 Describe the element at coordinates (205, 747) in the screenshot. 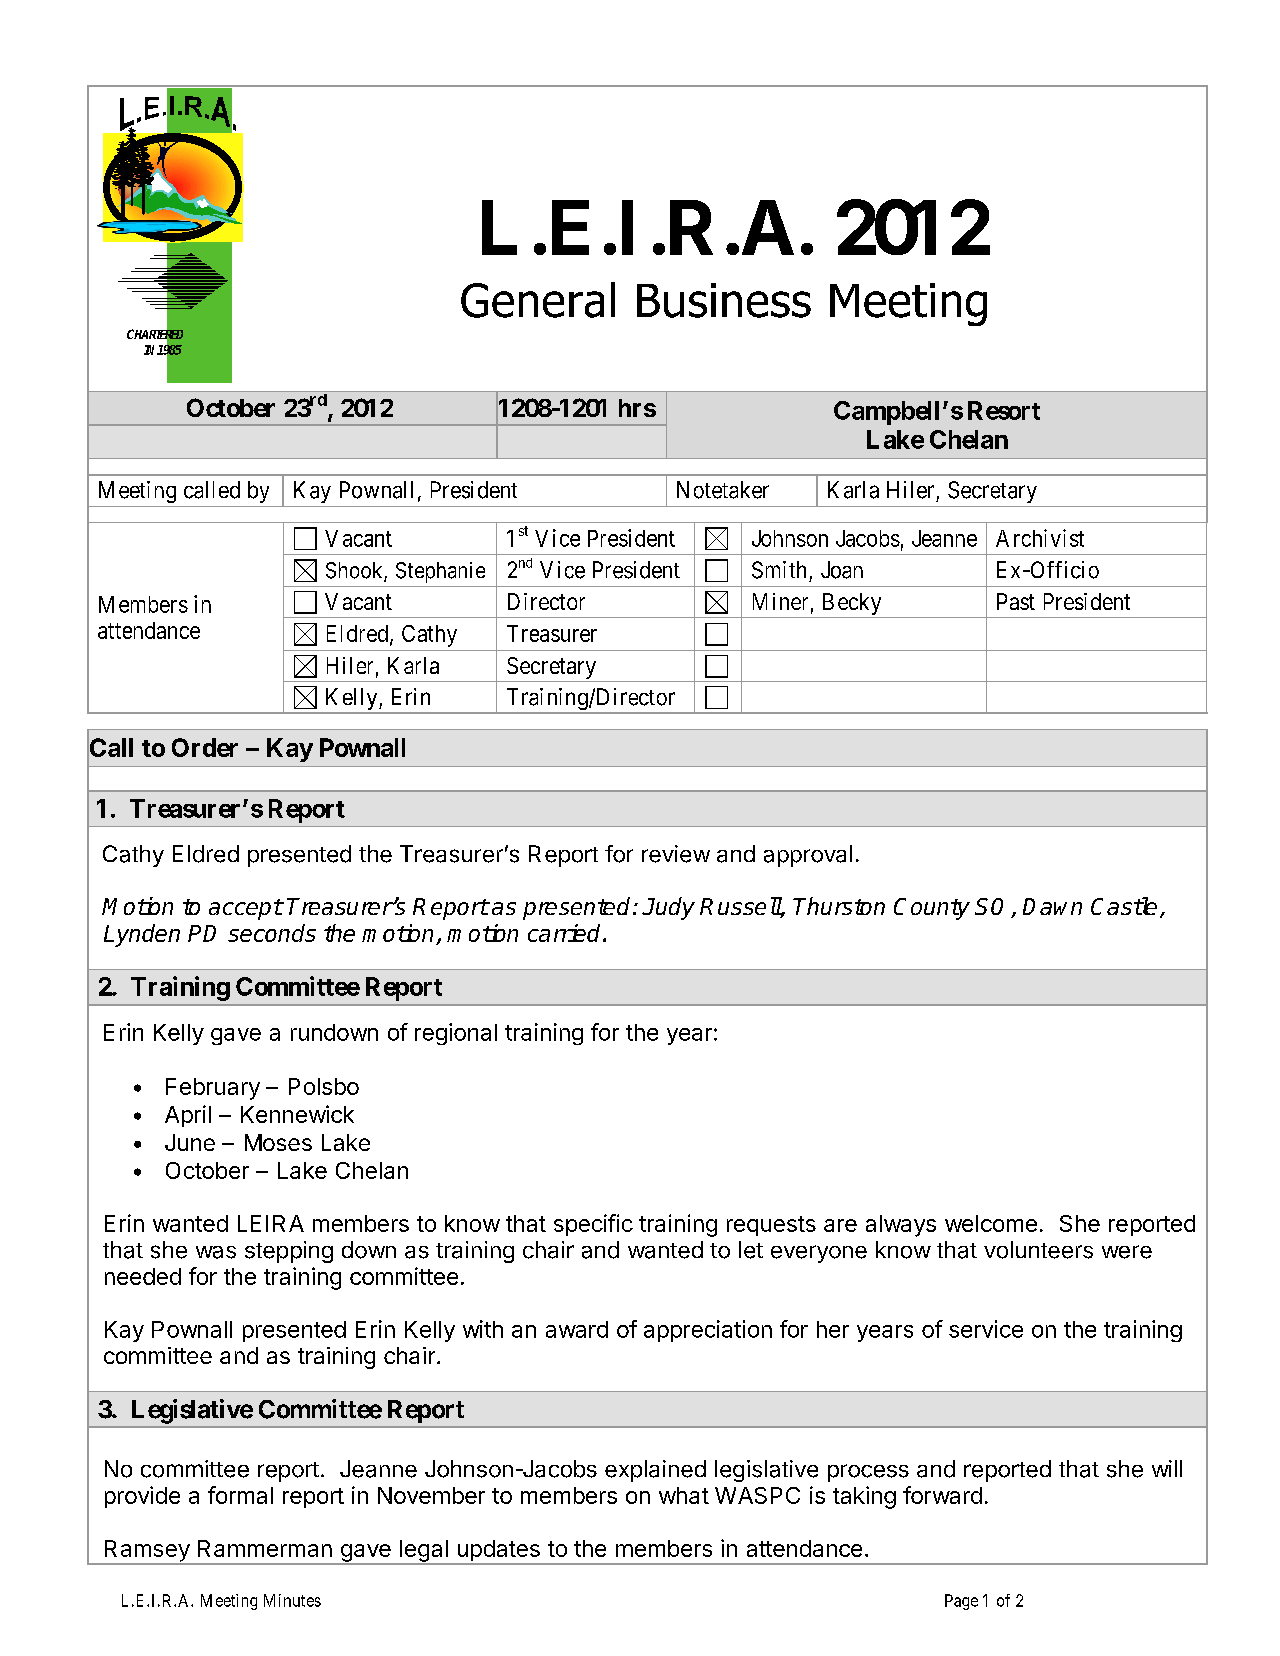

I see `Order` at that location.
